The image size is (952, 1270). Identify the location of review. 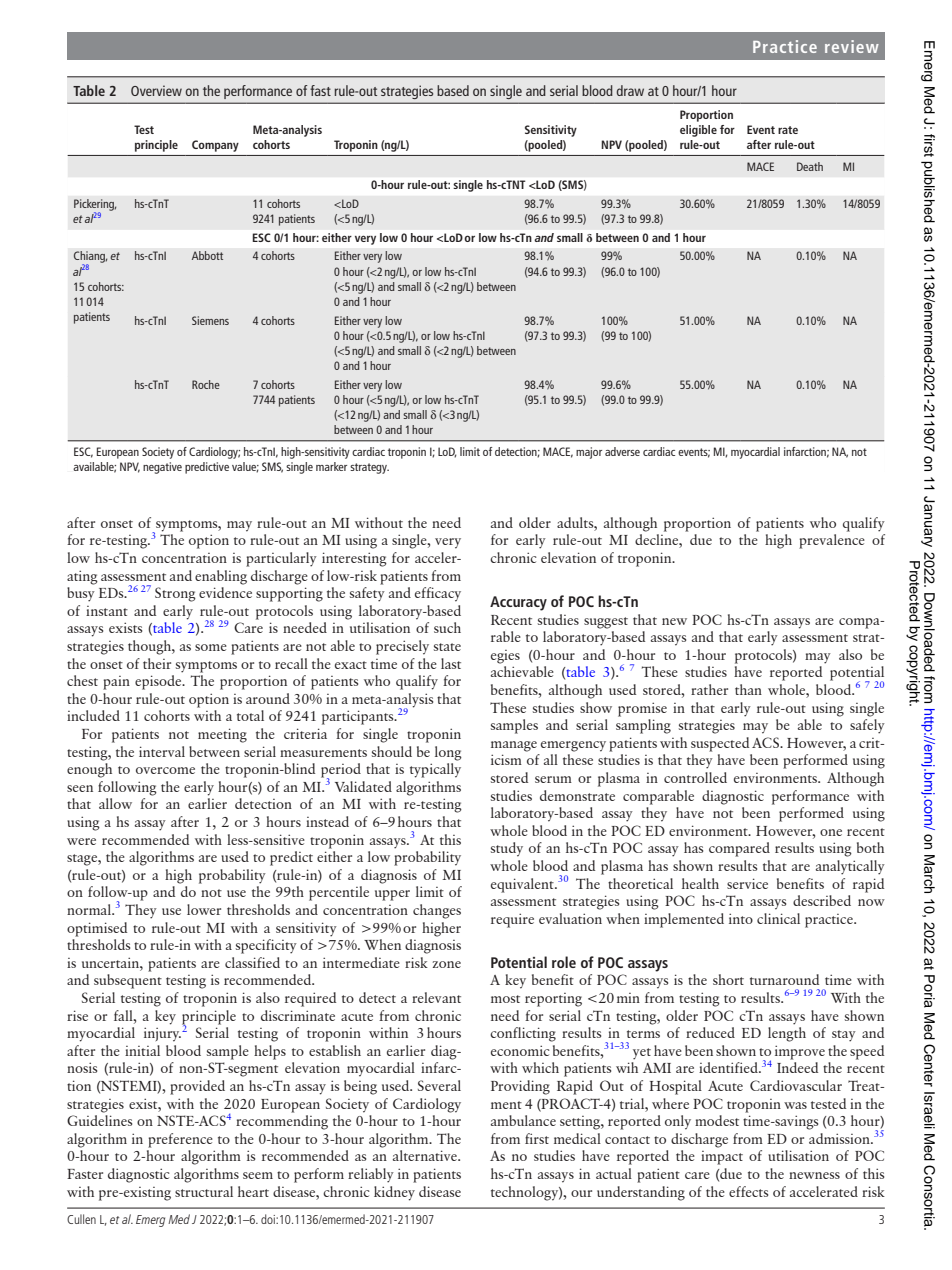
(852, 46).
